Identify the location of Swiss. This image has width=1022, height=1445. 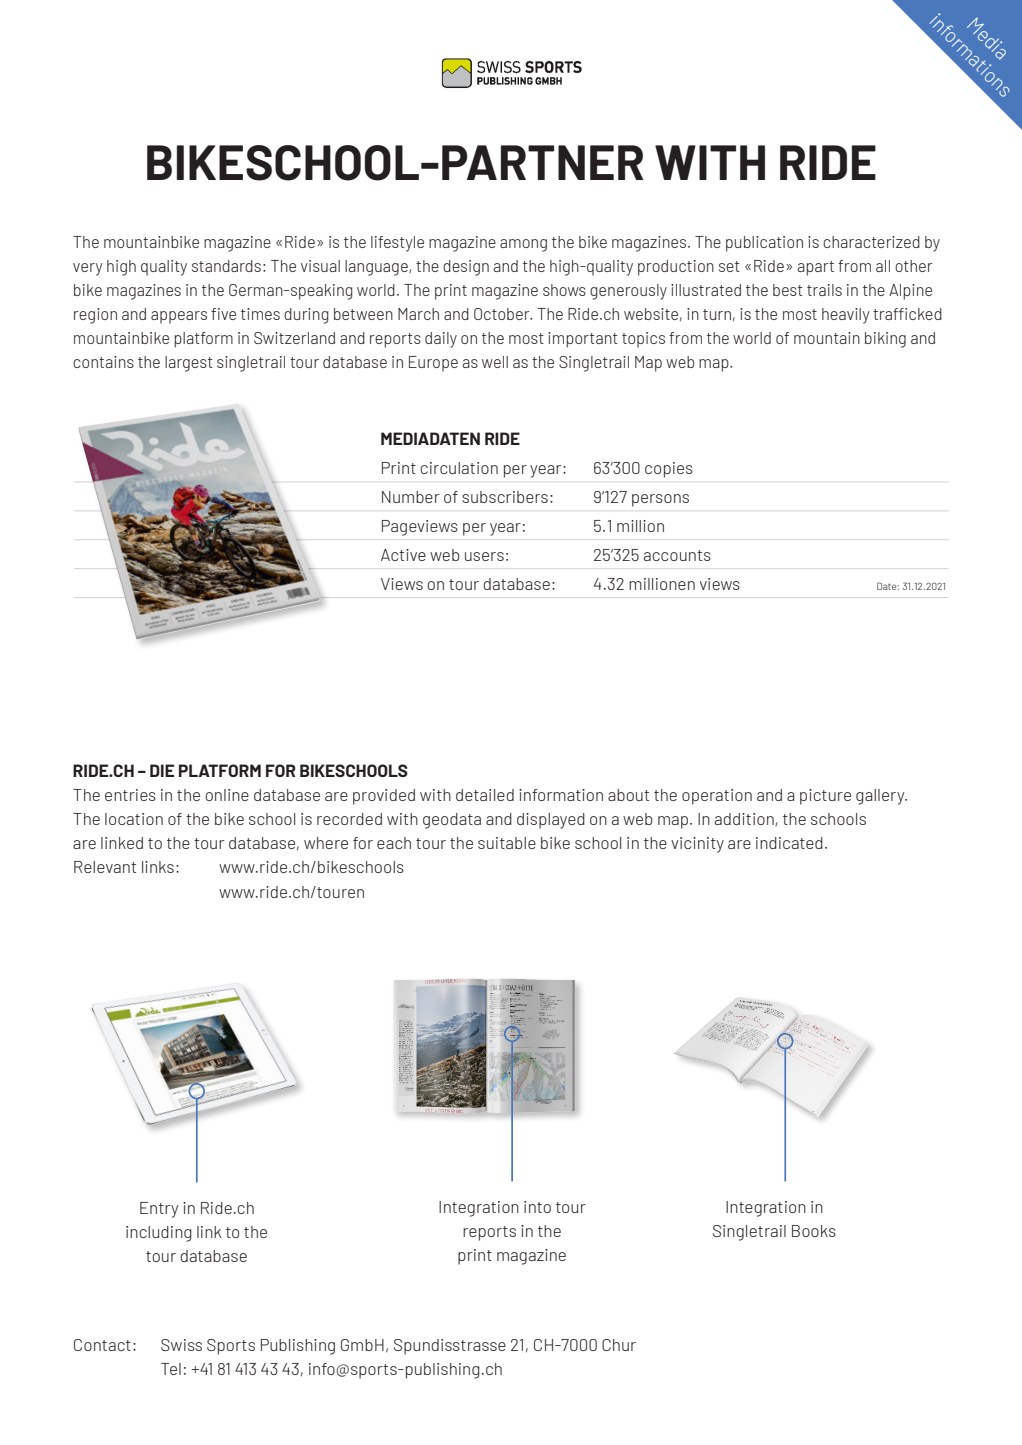
(181, 1345).
